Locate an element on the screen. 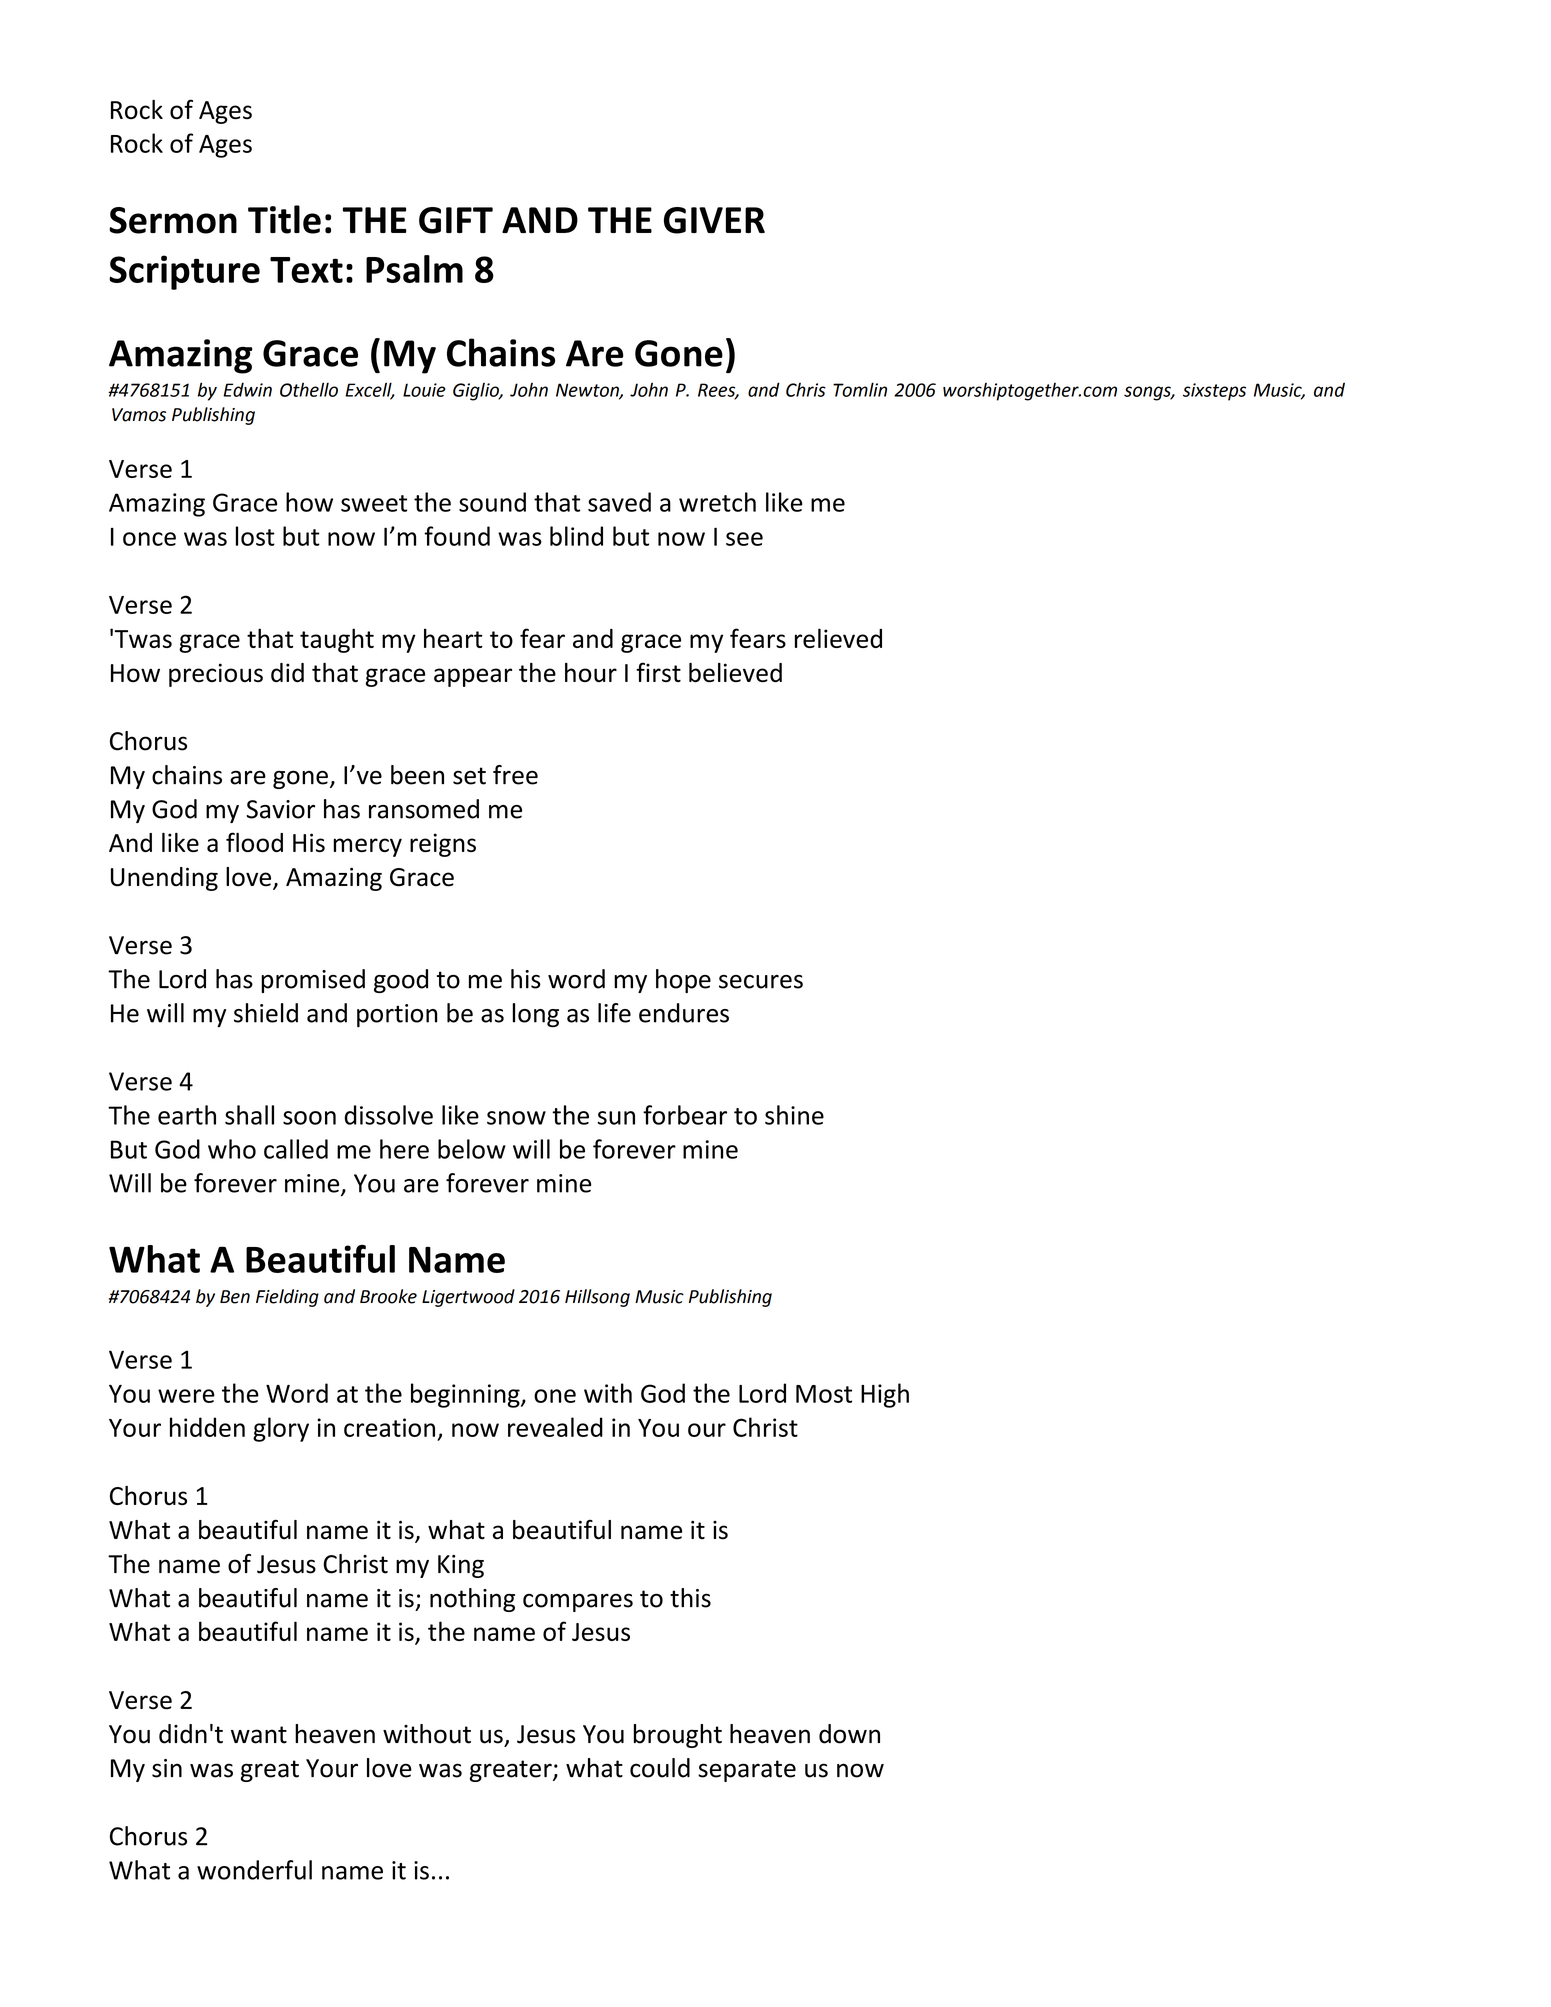 The height and width of the screenshot is (2007, 1551). believed is located at coordinates (735, 672).
